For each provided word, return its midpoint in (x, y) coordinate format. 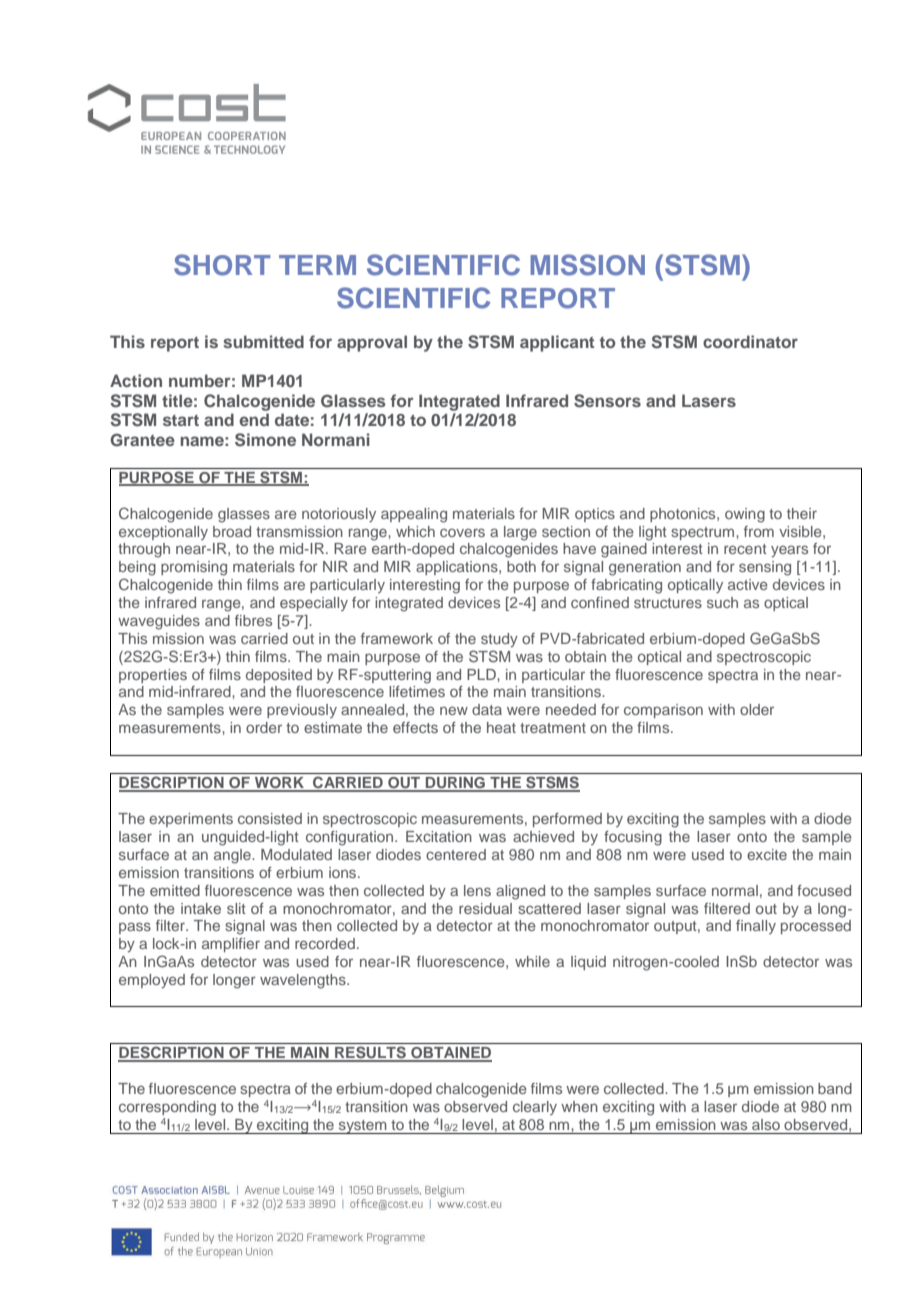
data (487, 709)
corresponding (167, 1108)
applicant (557, 343)
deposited (279, 676)
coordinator (750, 341)
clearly (535, 1108)
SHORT (222, 265)
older (757, 709)
